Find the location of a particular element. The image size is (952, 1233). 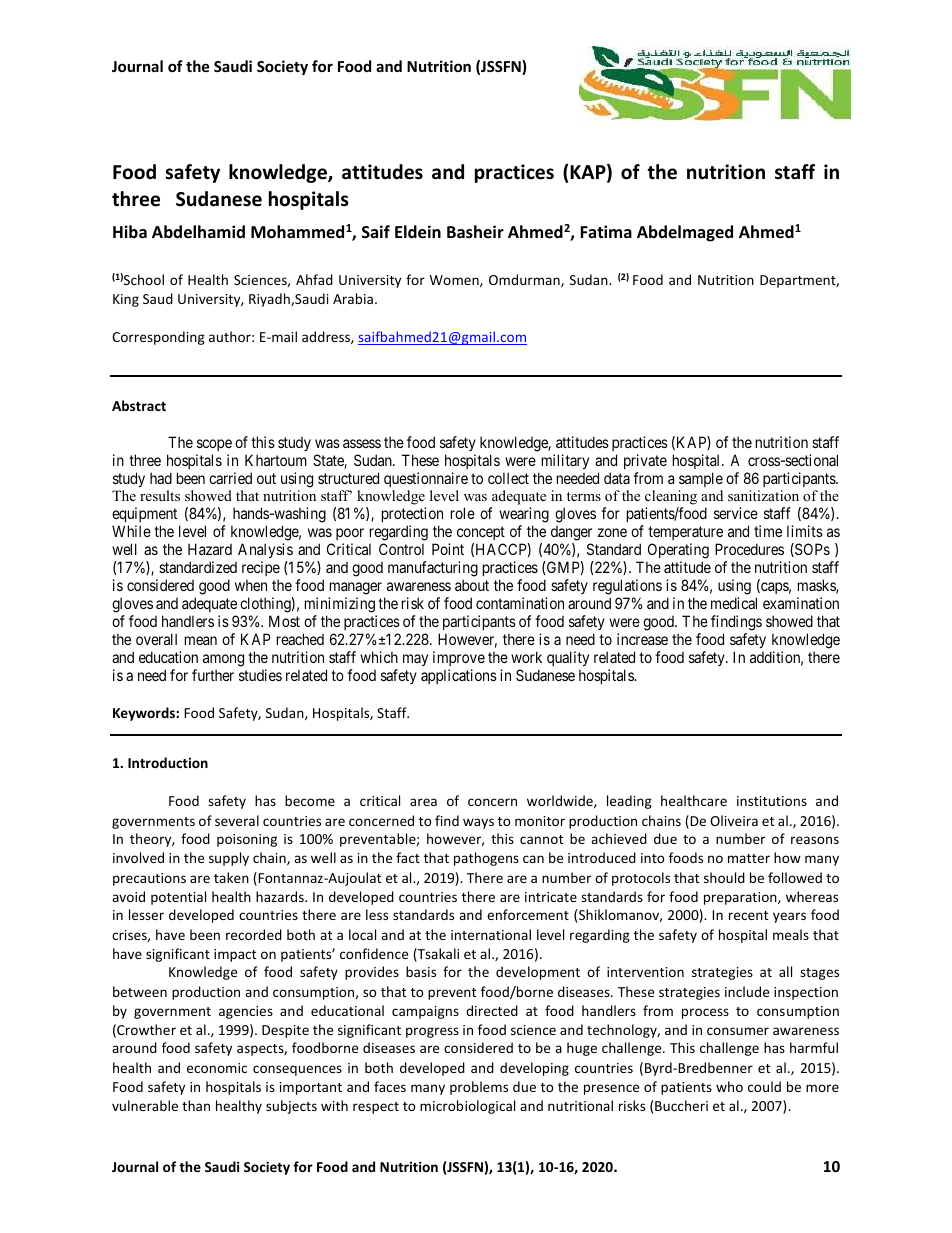

institutions is located at coordinates (772, 801).
